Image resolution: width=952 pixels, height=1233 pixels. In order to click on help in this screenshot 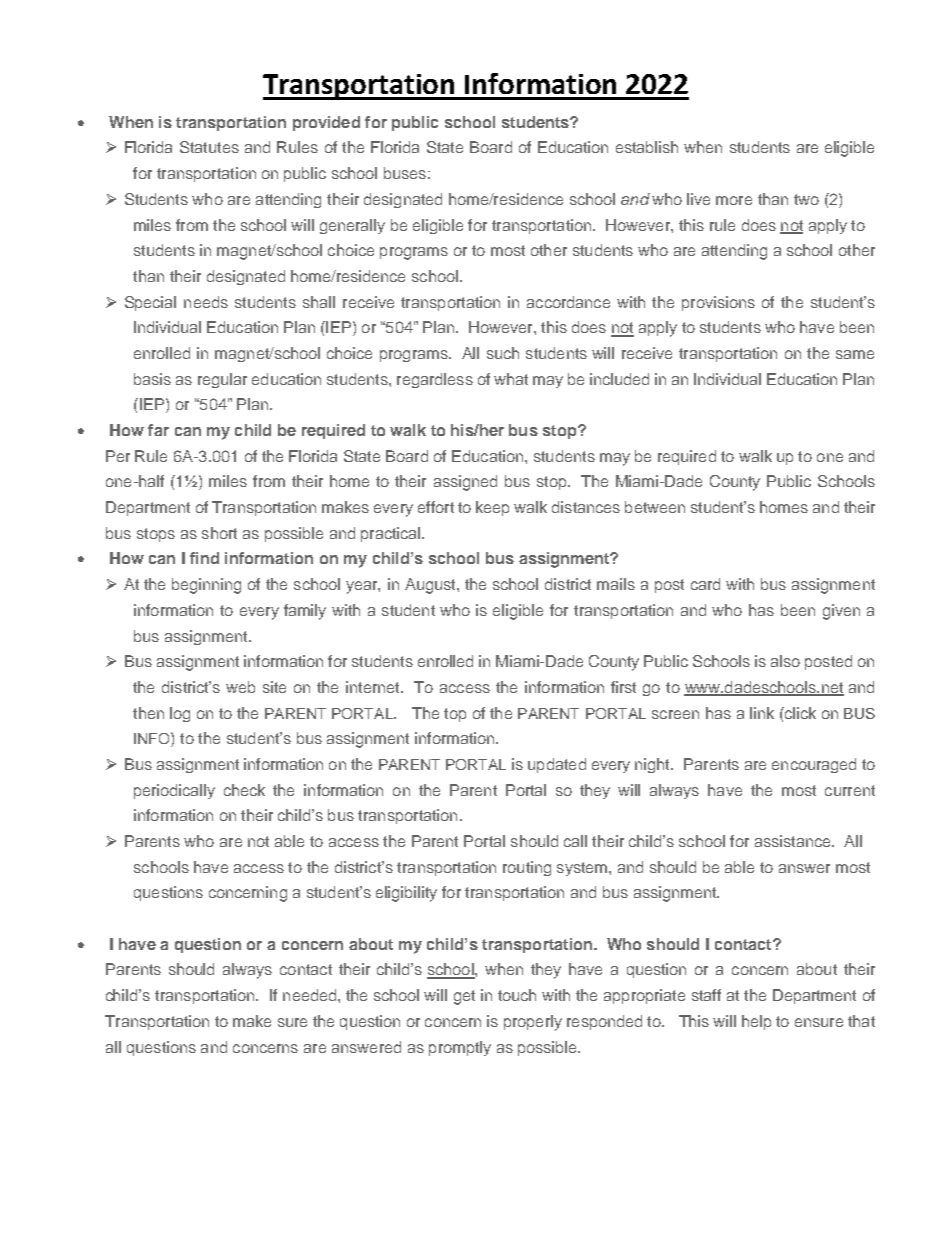, I will do `click(756, 1022)`.
